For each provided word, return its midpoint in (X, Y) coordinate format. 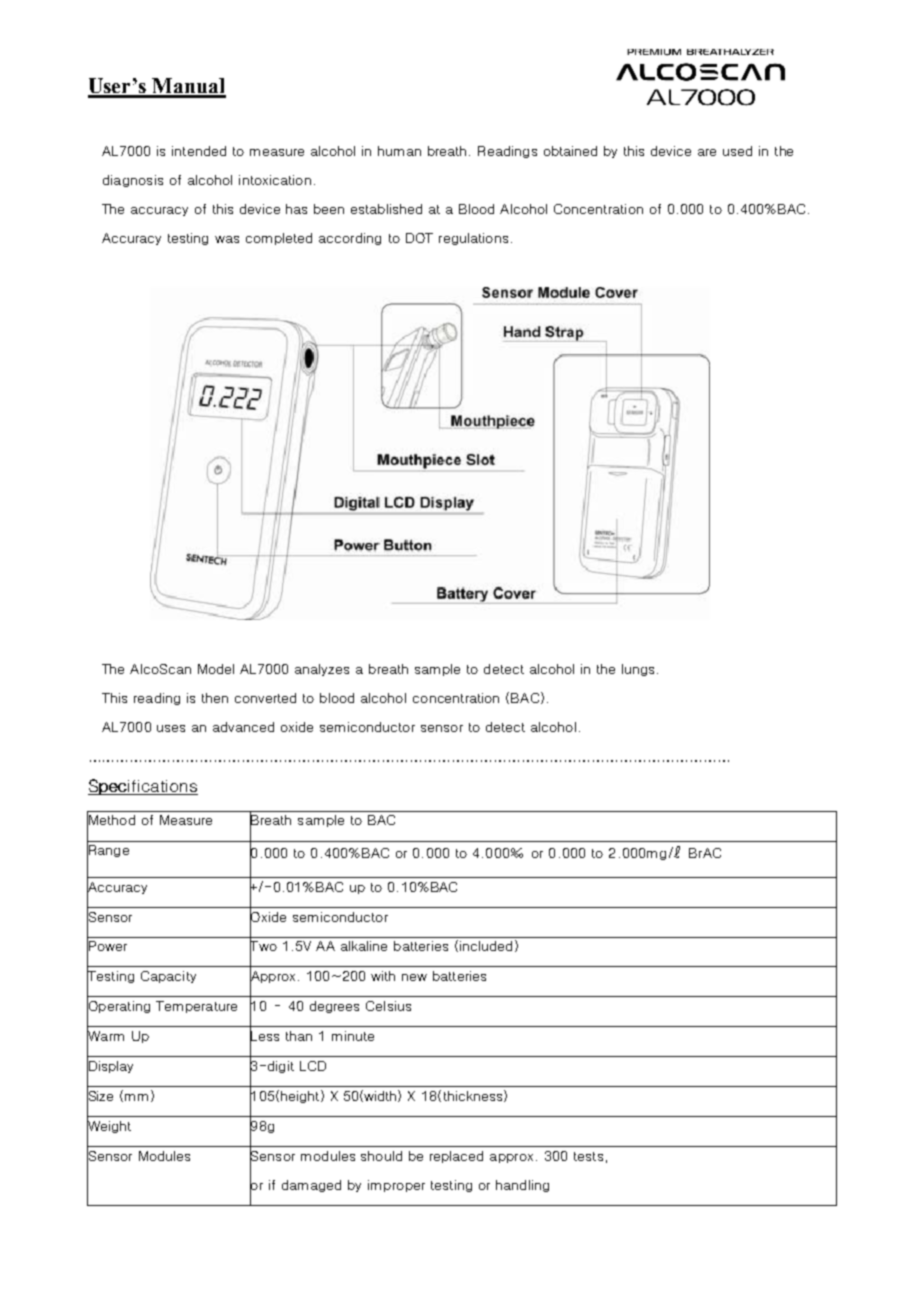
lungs (638, 670)
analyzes (322, 670)
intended (199, 151)
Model (216, 669)
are (707, 152)
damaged (311, 1186)
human (399, 151)
